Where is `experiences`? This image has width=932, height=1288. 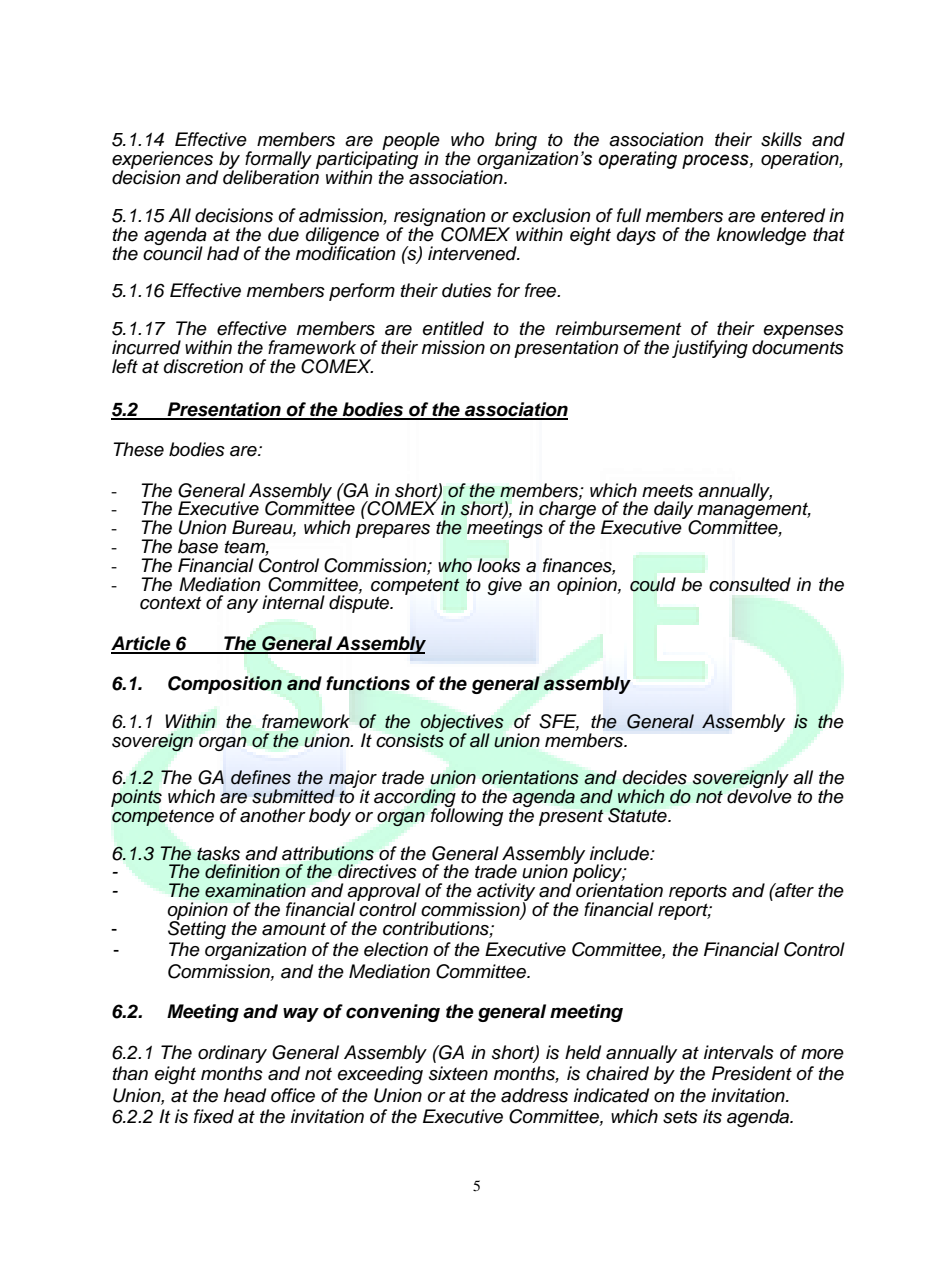
experiences is located at coordinates (162, 161).
